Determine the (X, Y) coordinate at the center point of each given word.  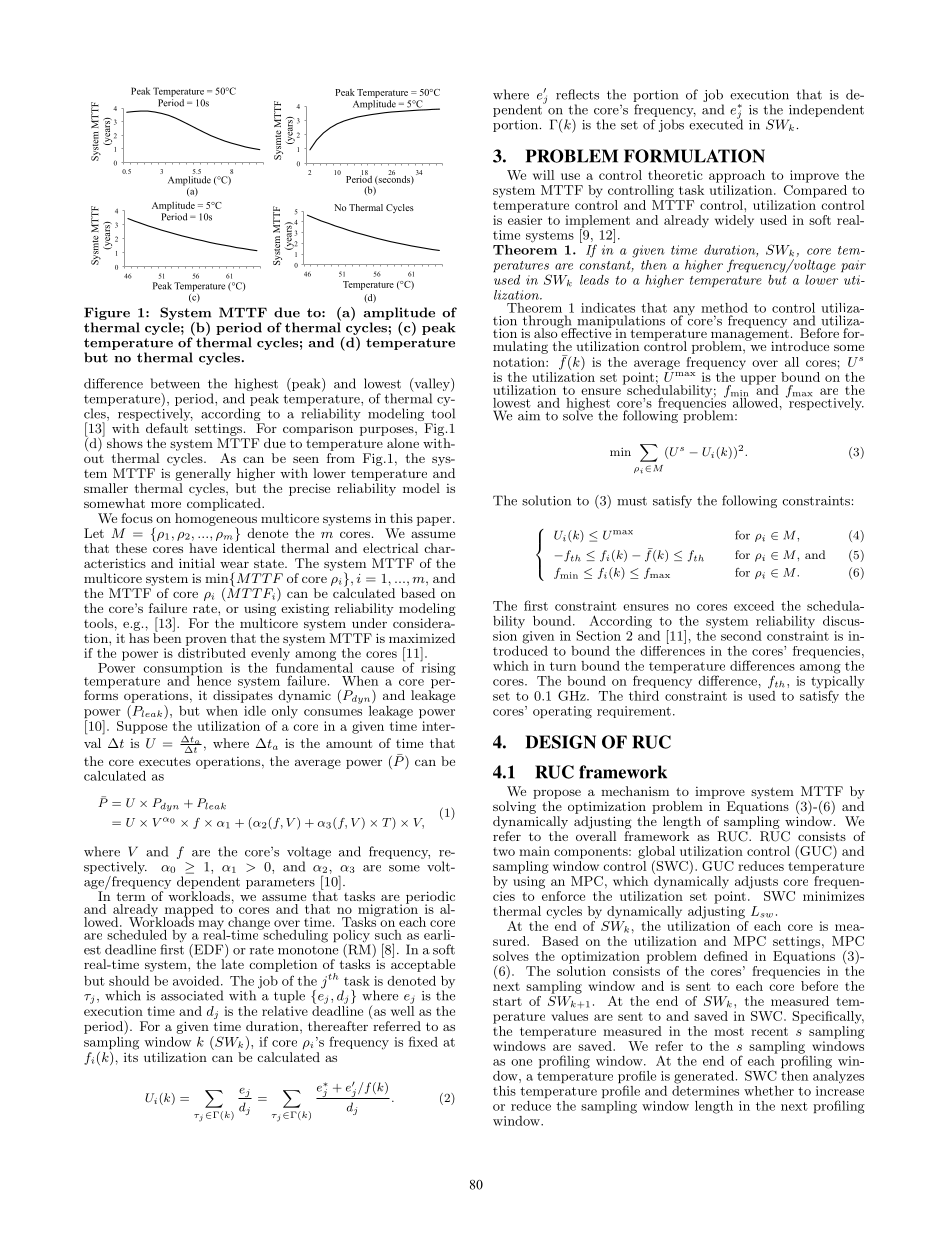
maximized (422, 638)
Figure (107, 315)
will (543, 175)
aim (529, 416)
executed (716, 123)
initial (197, 563)
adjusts (756, 882)
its (131, 1057)
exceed (754, 606)
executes (165, 761)
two (504, 851)
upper (759, 381)
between (175, 383)
